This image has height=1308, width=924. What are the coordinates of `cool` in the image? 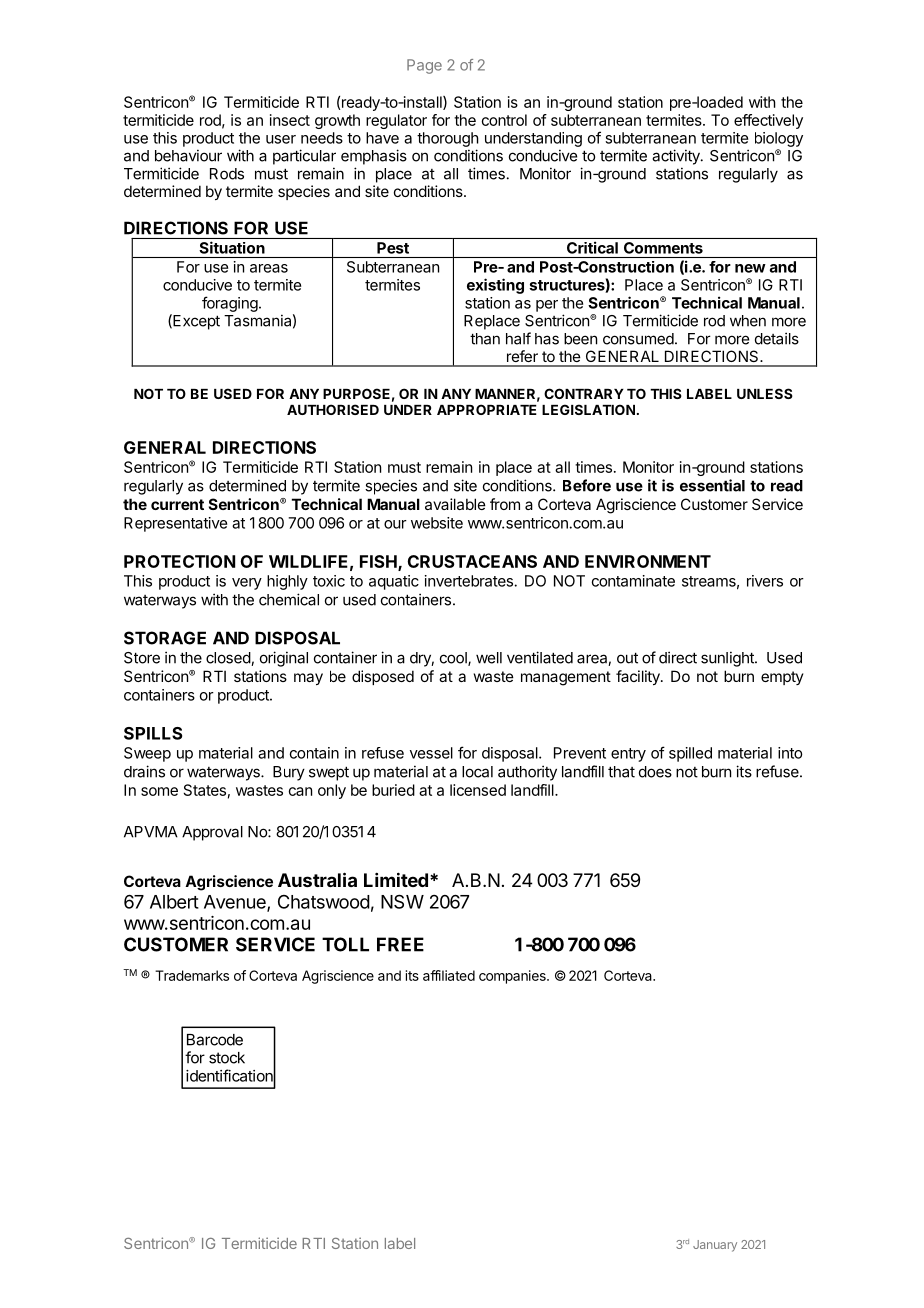 It's located at (454, 659).
